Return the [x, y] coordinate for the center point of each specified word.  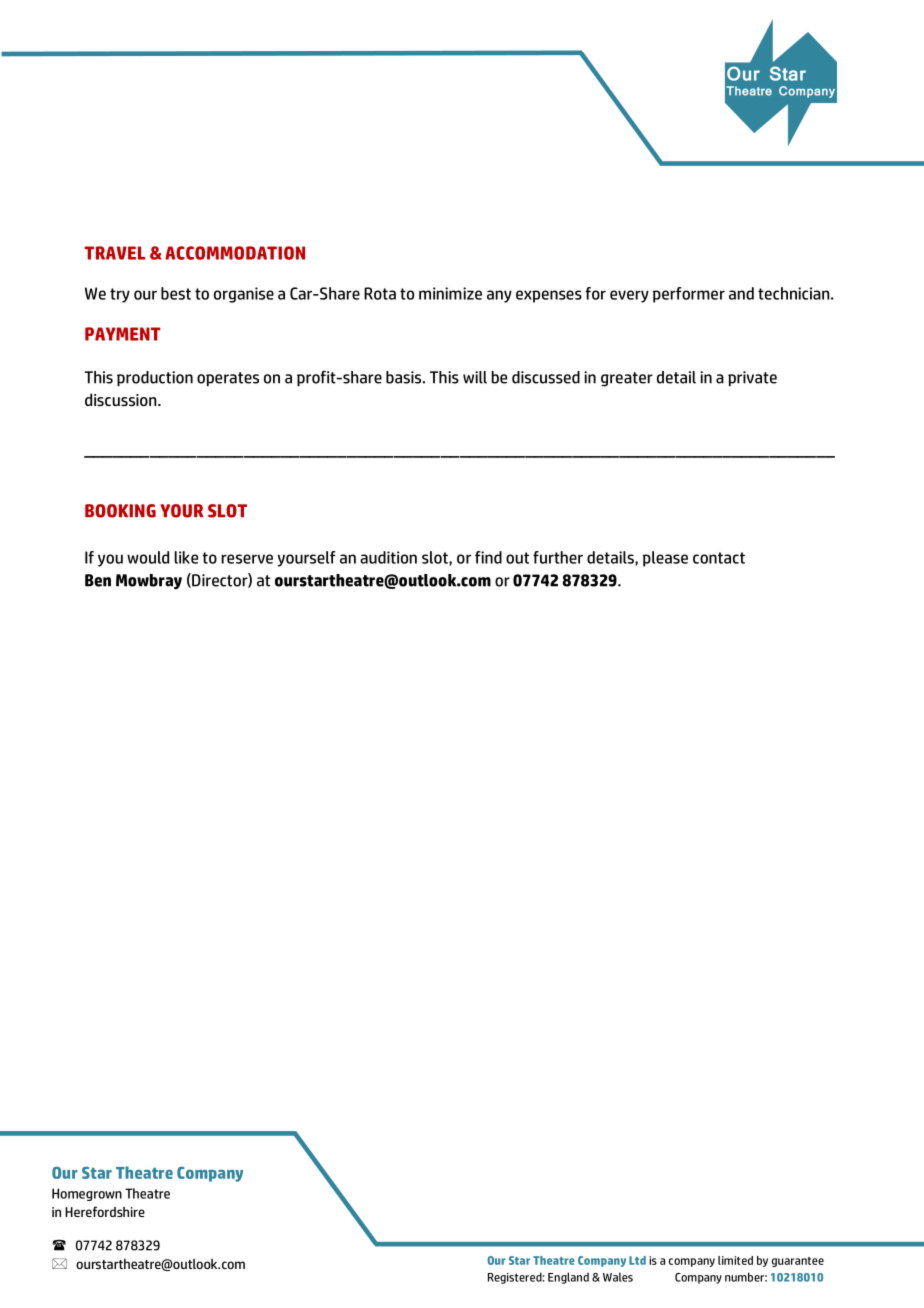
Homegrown [87, 1194]
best [176, 293]
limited [735, 1260]
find [488, 557]
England [568, 1278]
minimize [450, 293]
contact [719, 558]
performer [689, 295]
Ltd [637, 1260]
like [186, 557]
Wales [618, 1277]
